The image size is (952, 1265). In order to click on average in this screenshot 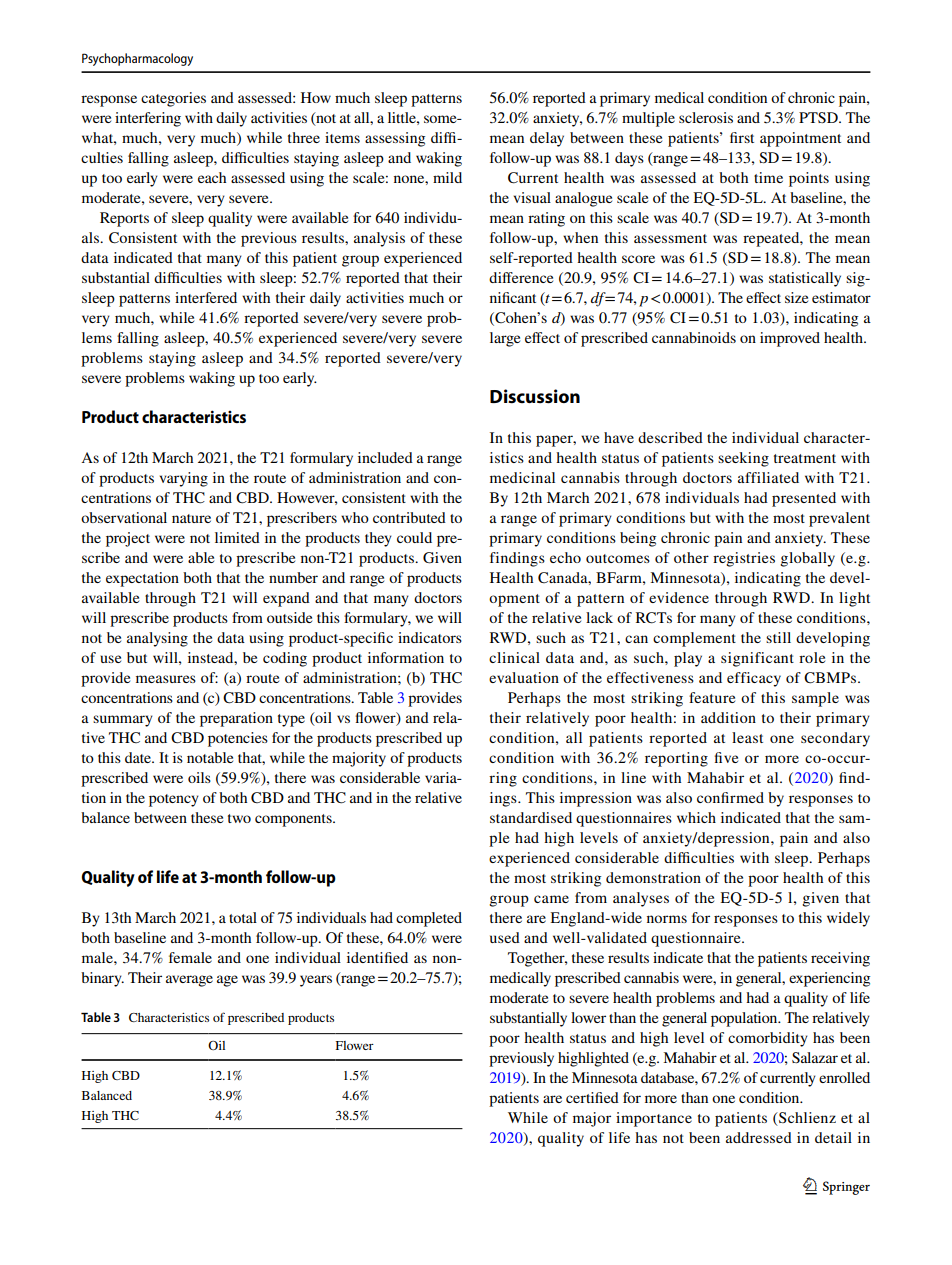, I will do `click(189, 981)`.
